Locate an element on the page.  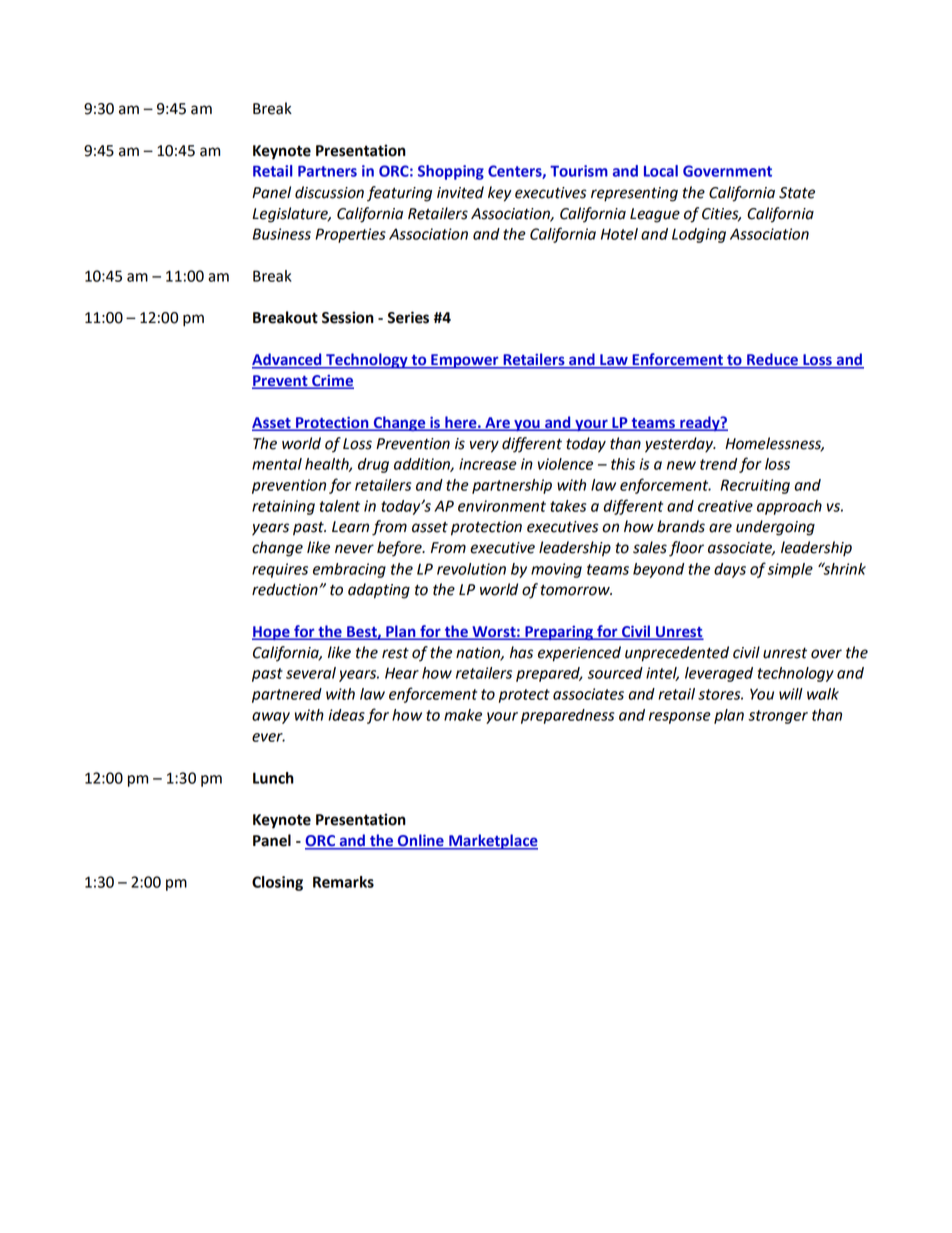
unprecedented is located at coordinates (677, 654).
